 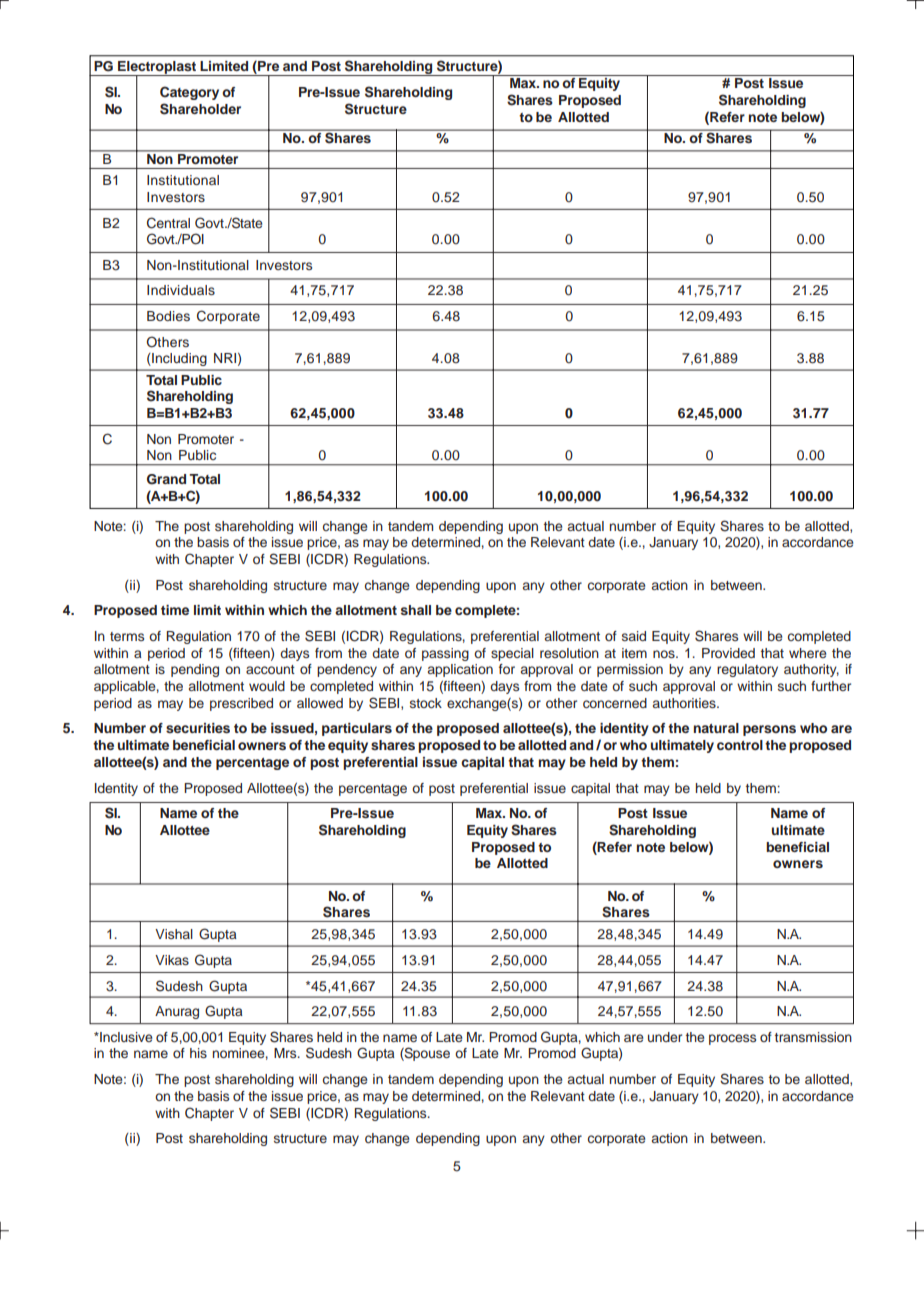 What do you see at coordinates (168, 223) in the image?
I see `Central` at bounding box center [168, 223].
